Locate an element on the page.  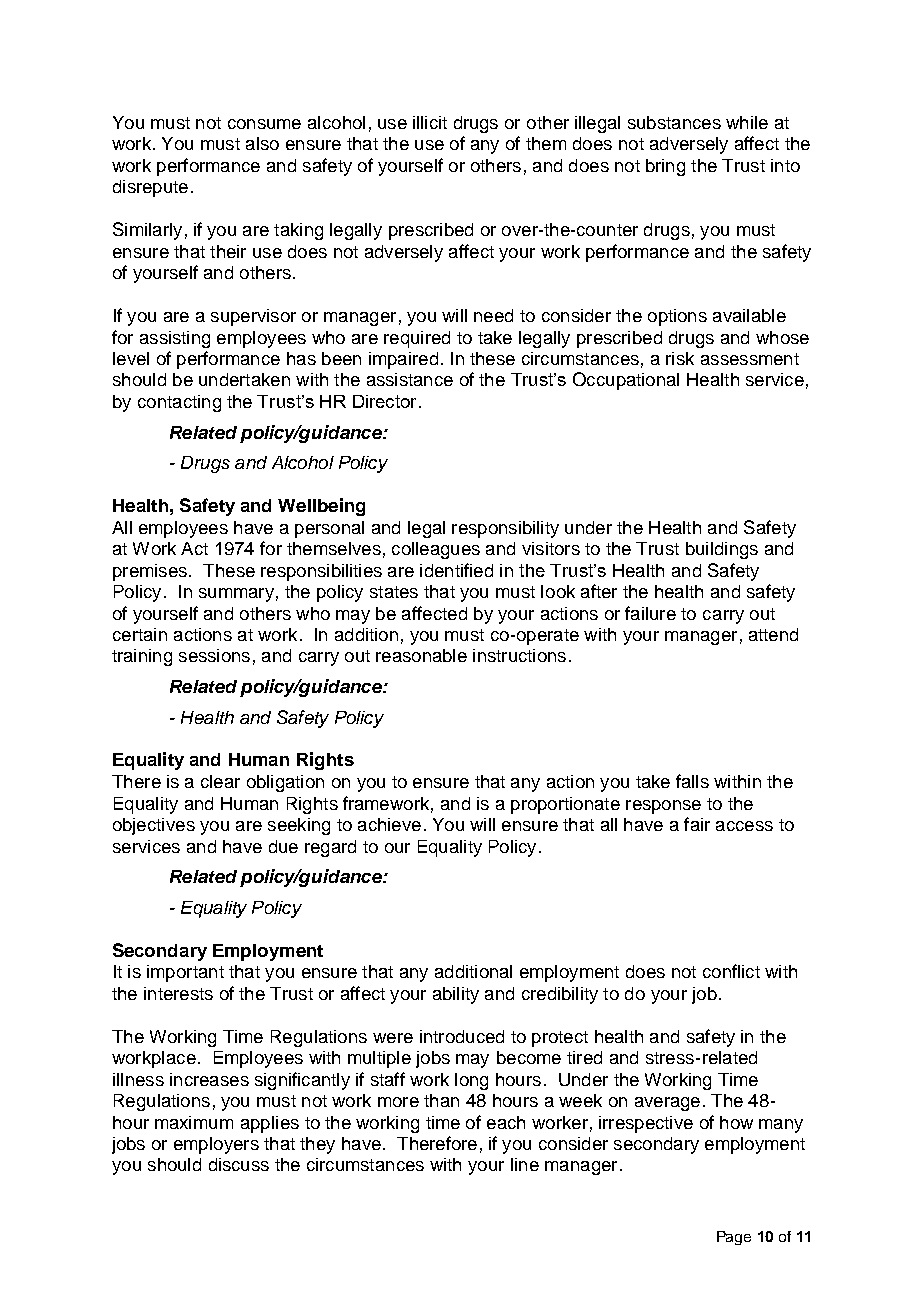
conflict is located at coordinates (731, 971).
